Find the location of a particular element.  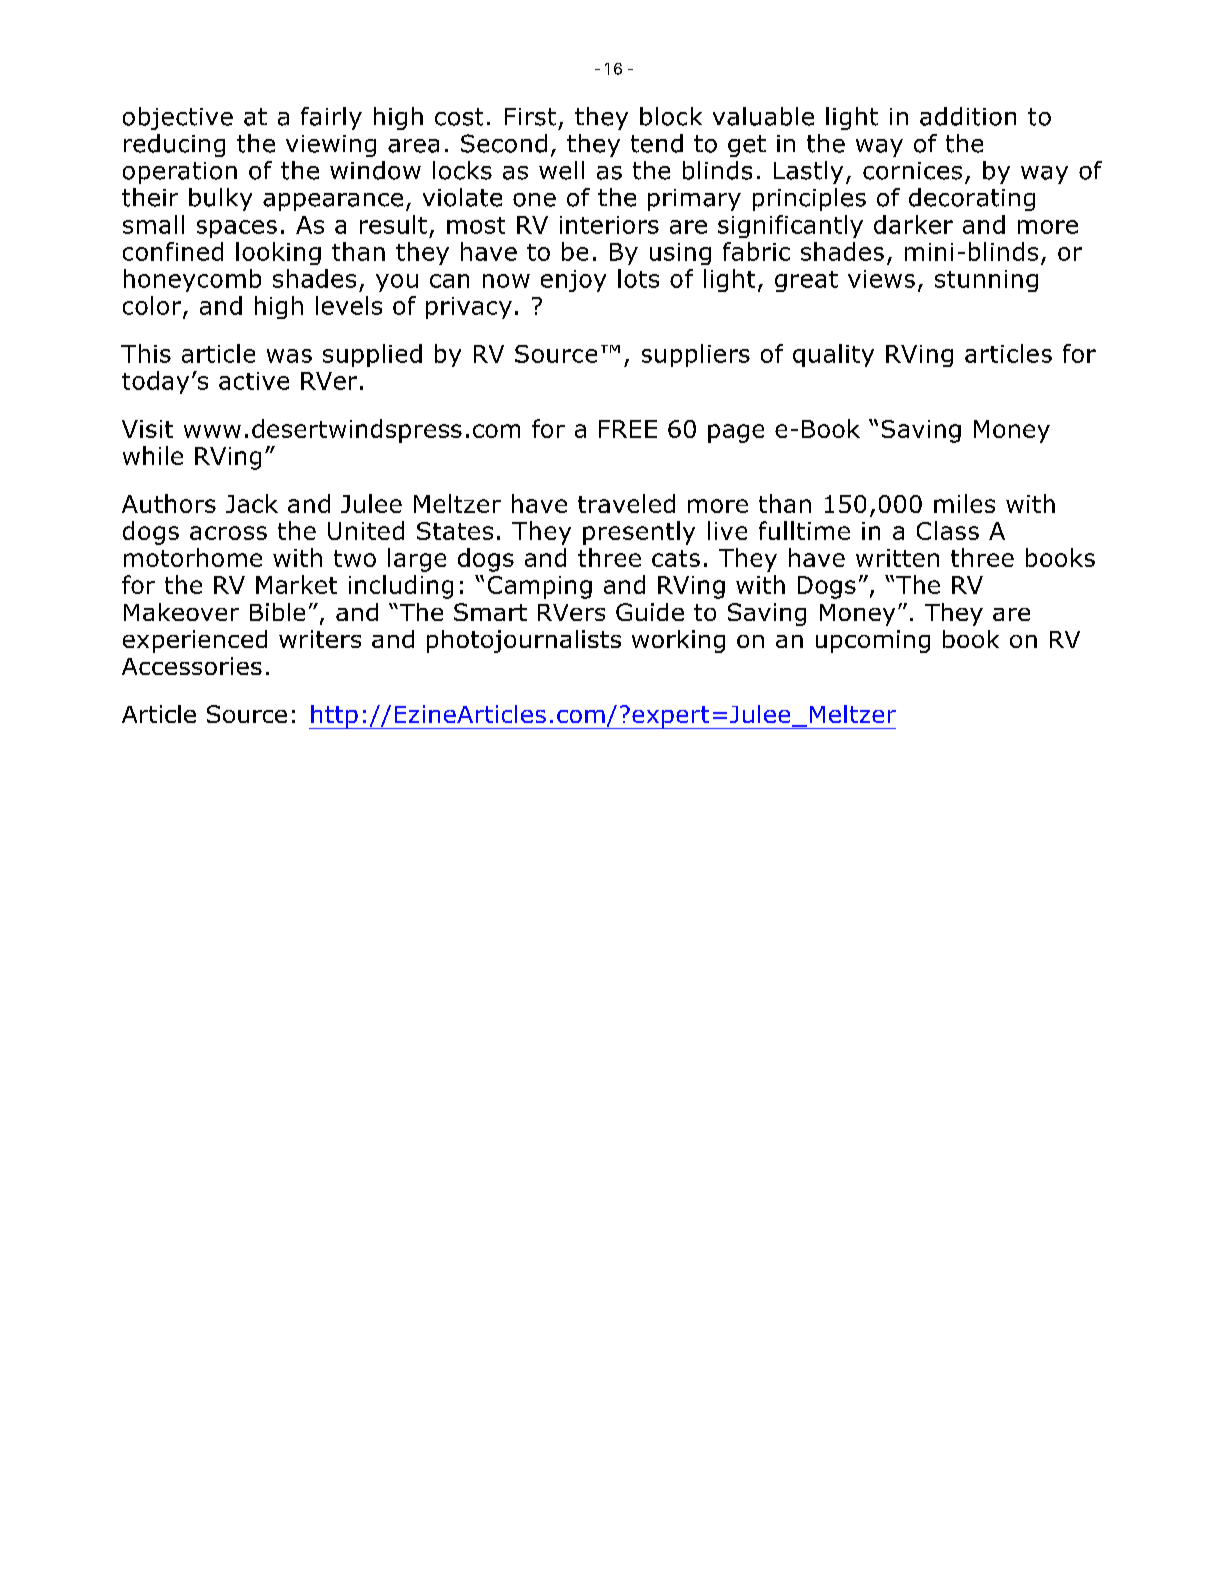

upcoming is located at coordinates (873, 641).
